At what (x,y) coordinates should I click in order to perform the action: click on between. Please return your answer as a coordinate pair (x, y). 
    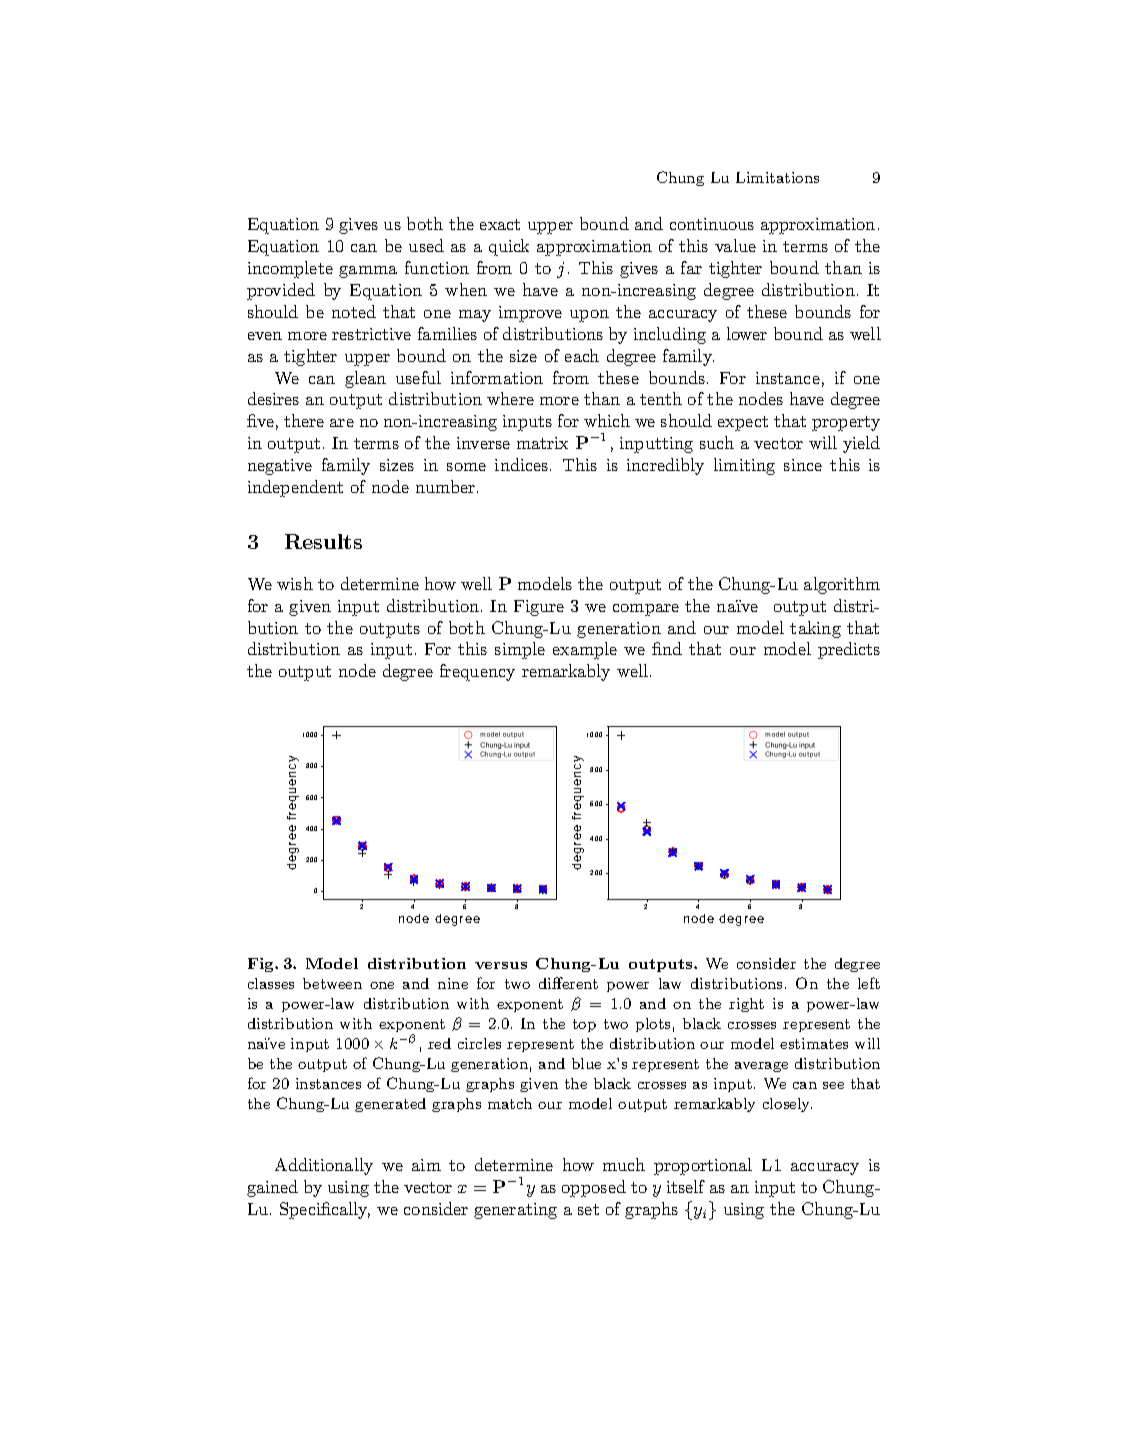
    Looking at the image, I should click on (332, 983).
